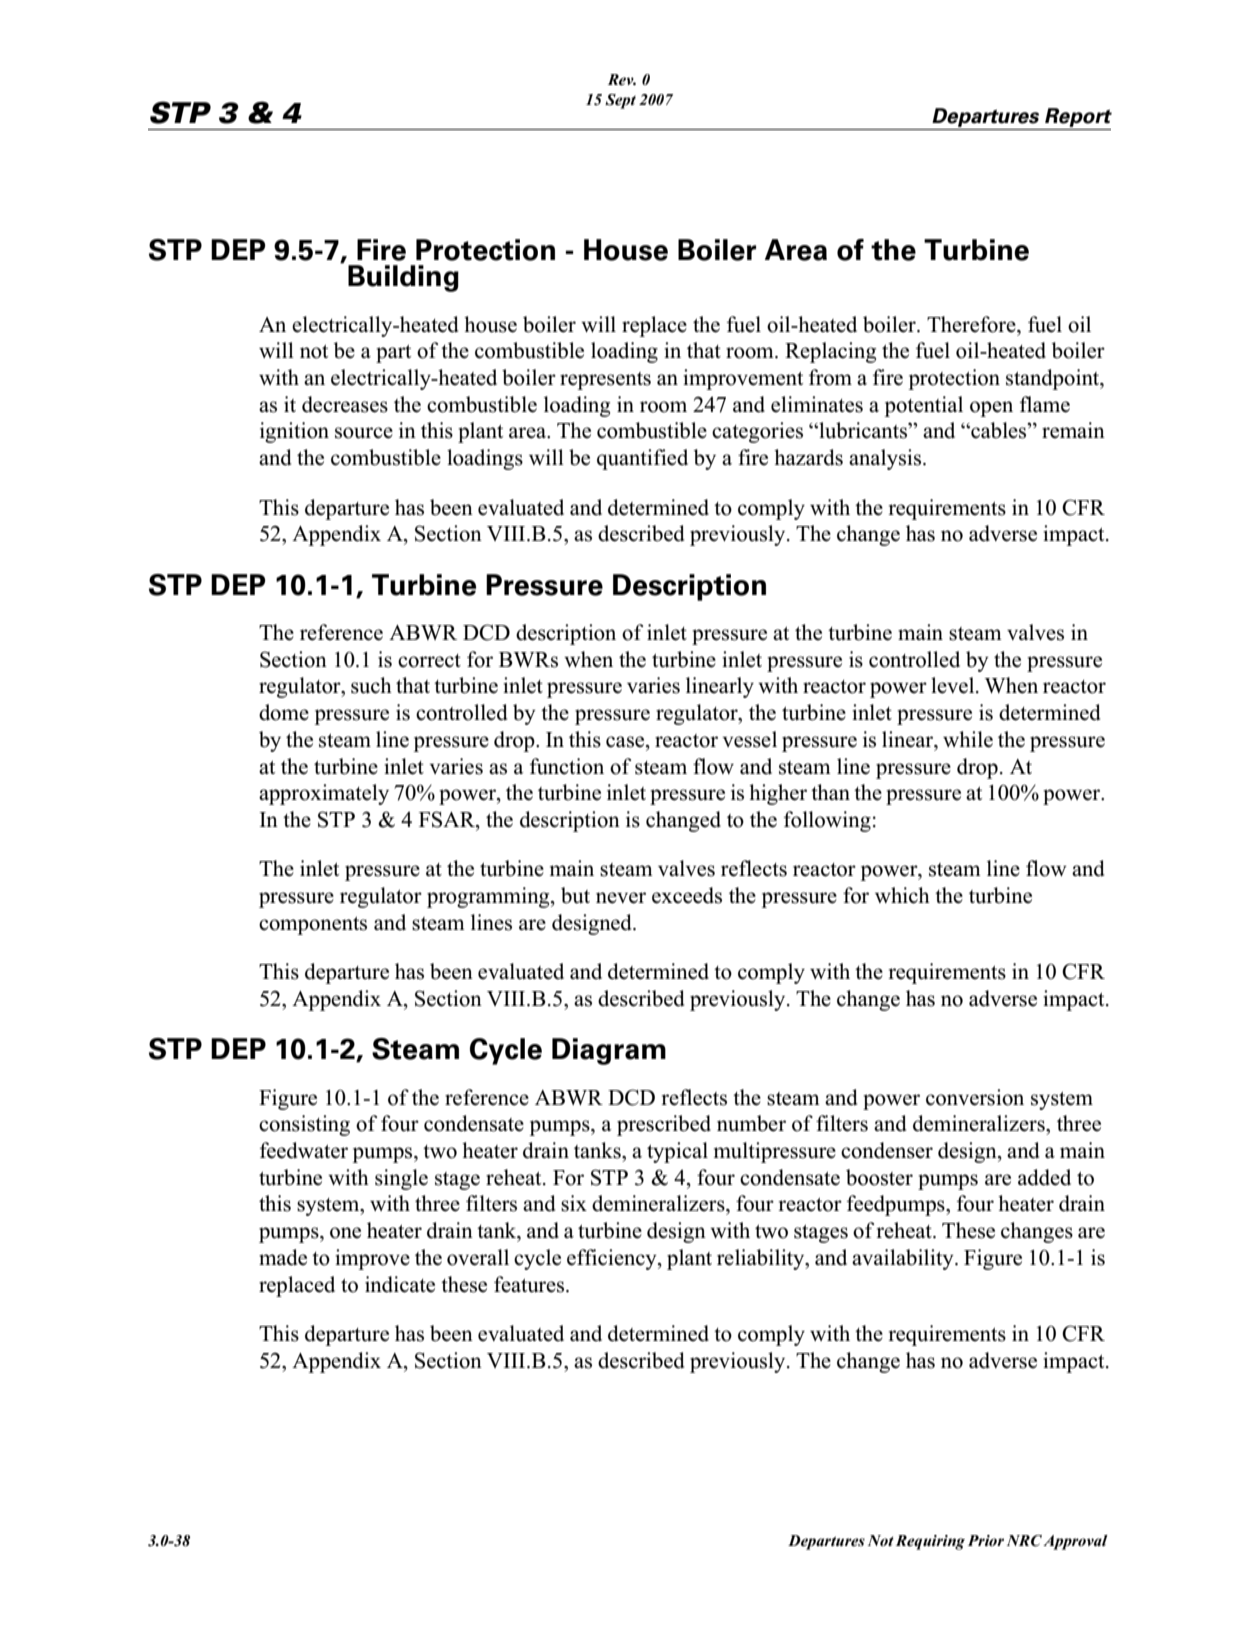 The height and width of the screenshot is (1628, 1258). Describe the element at coordinates (401, 1179) in the screenshot. I see `single` at that location.
